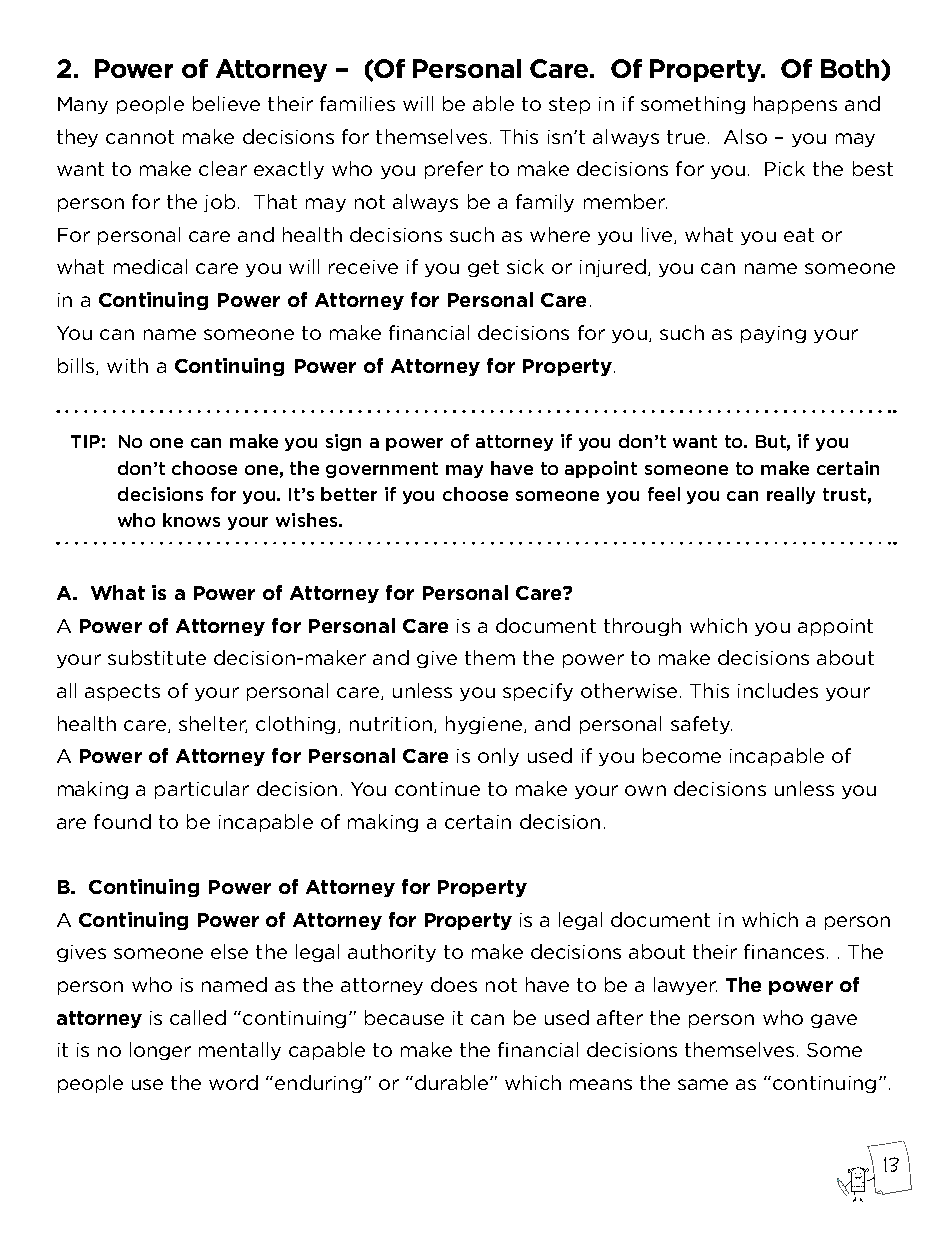 The width and height of the image is (952, 1233). Describe the element at coordinates (483, 268) in the image. I see `get` at that location.
